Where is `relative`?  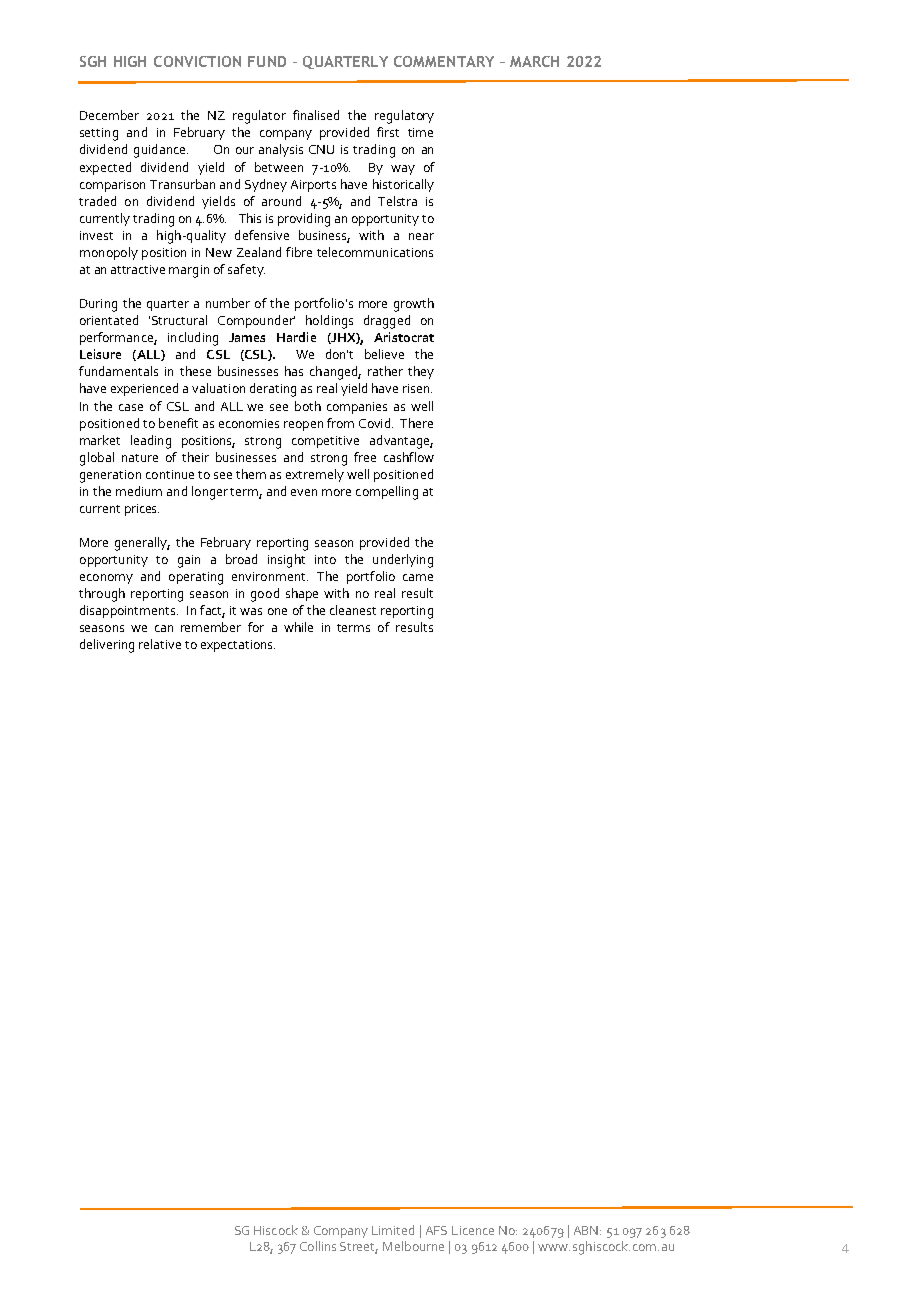 relative is located at coordinates (160, 644).
